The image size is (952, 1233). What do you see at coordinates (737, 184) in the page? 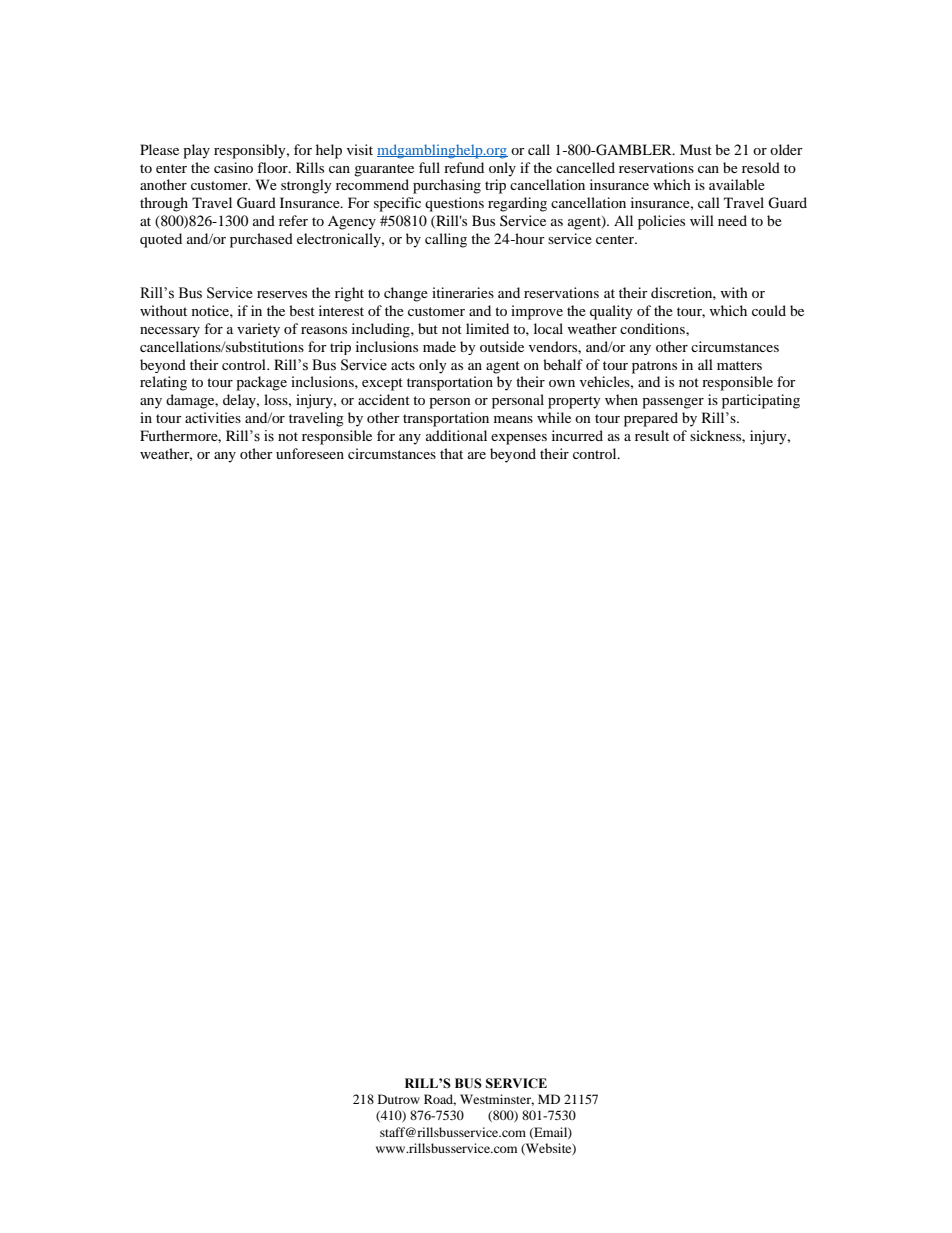
I see `available` at bounding box center [737, 184].
